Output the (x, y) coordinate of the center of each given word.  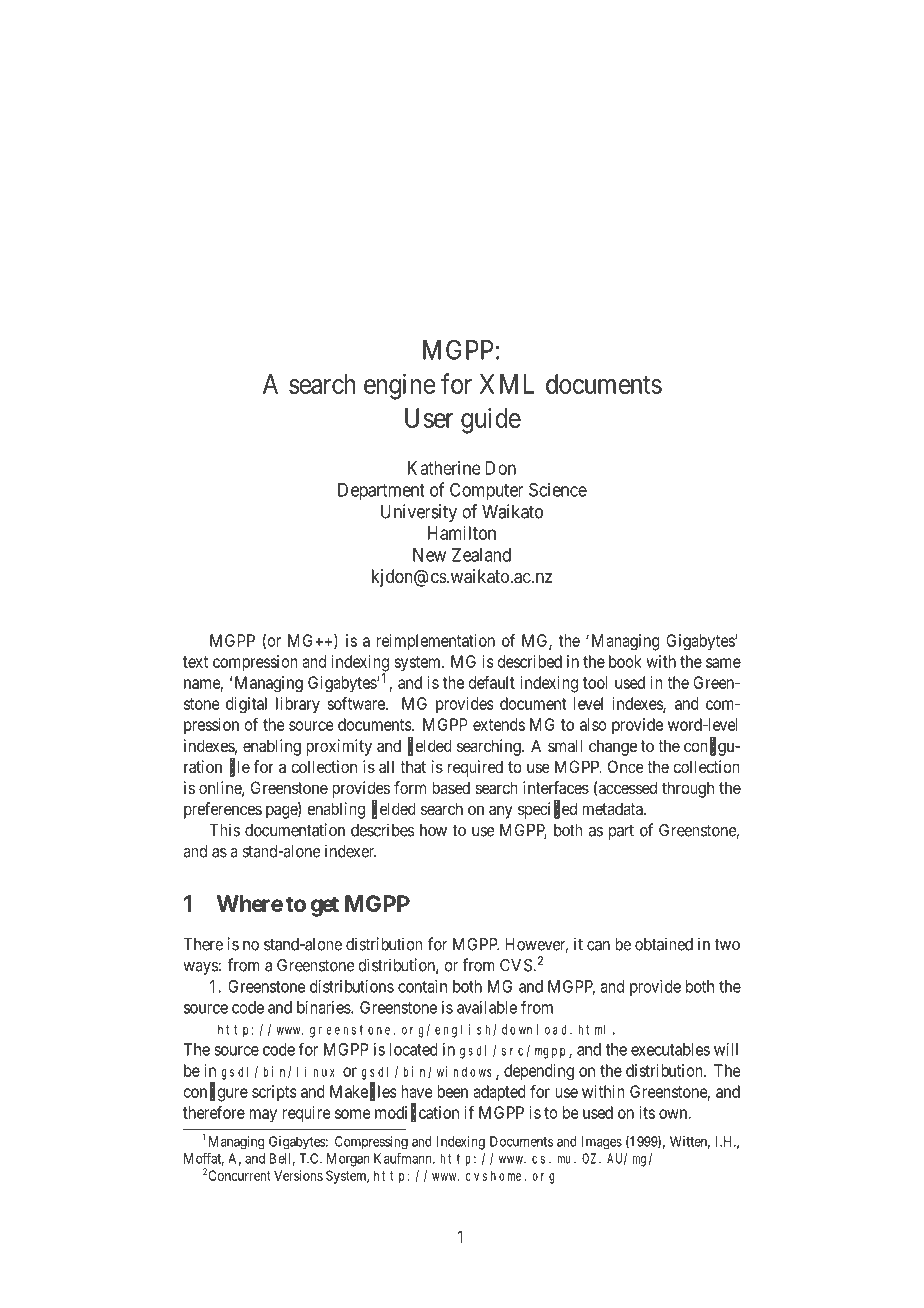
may (263, 1116)
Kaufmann (404, 1158)
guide (491, 421)
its (647, 1112)
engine (399, 386)
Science (558, 490)
